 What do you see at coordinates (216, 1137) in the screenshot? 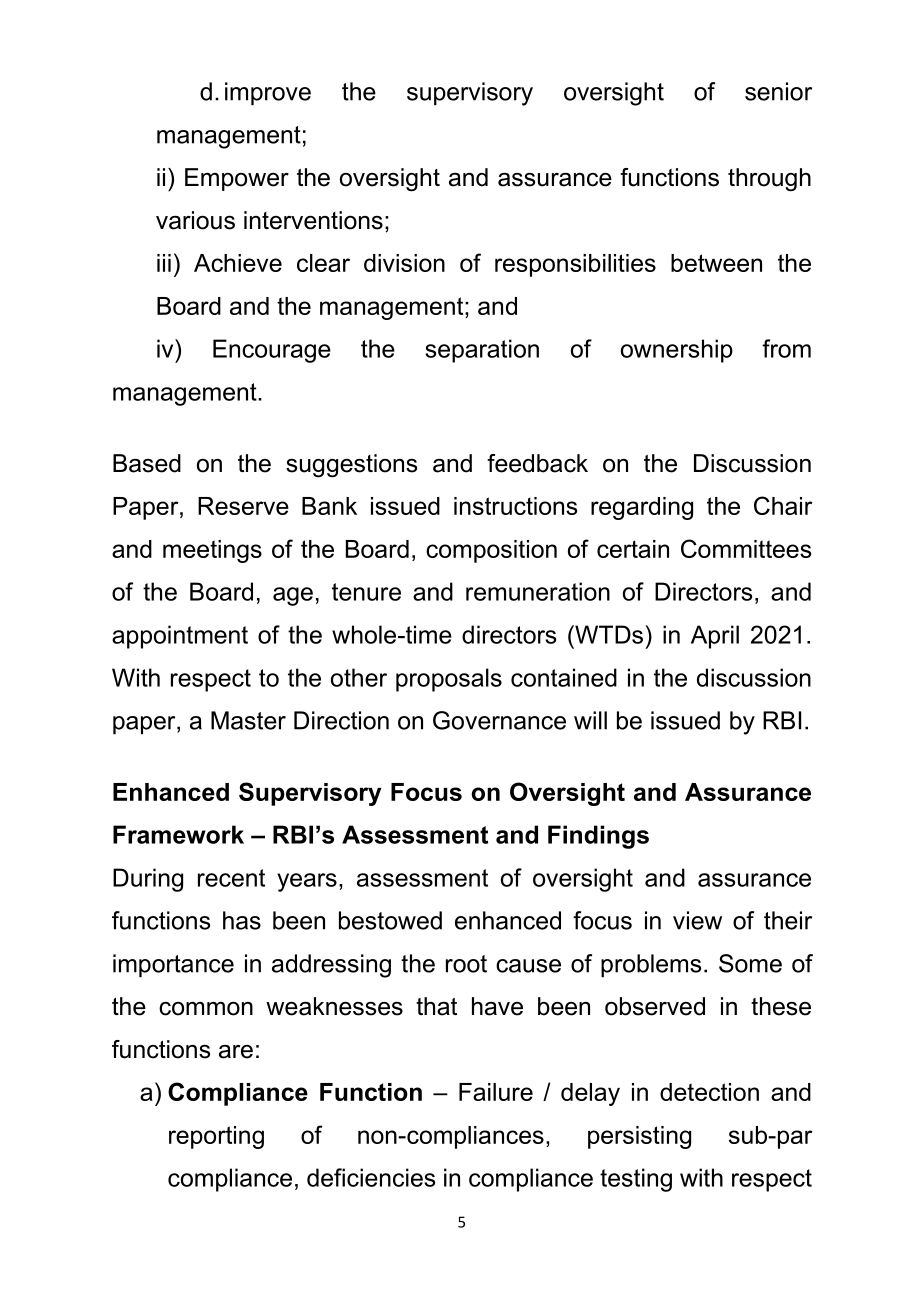
I see `reporting` at bounding box center [216, 1137].
